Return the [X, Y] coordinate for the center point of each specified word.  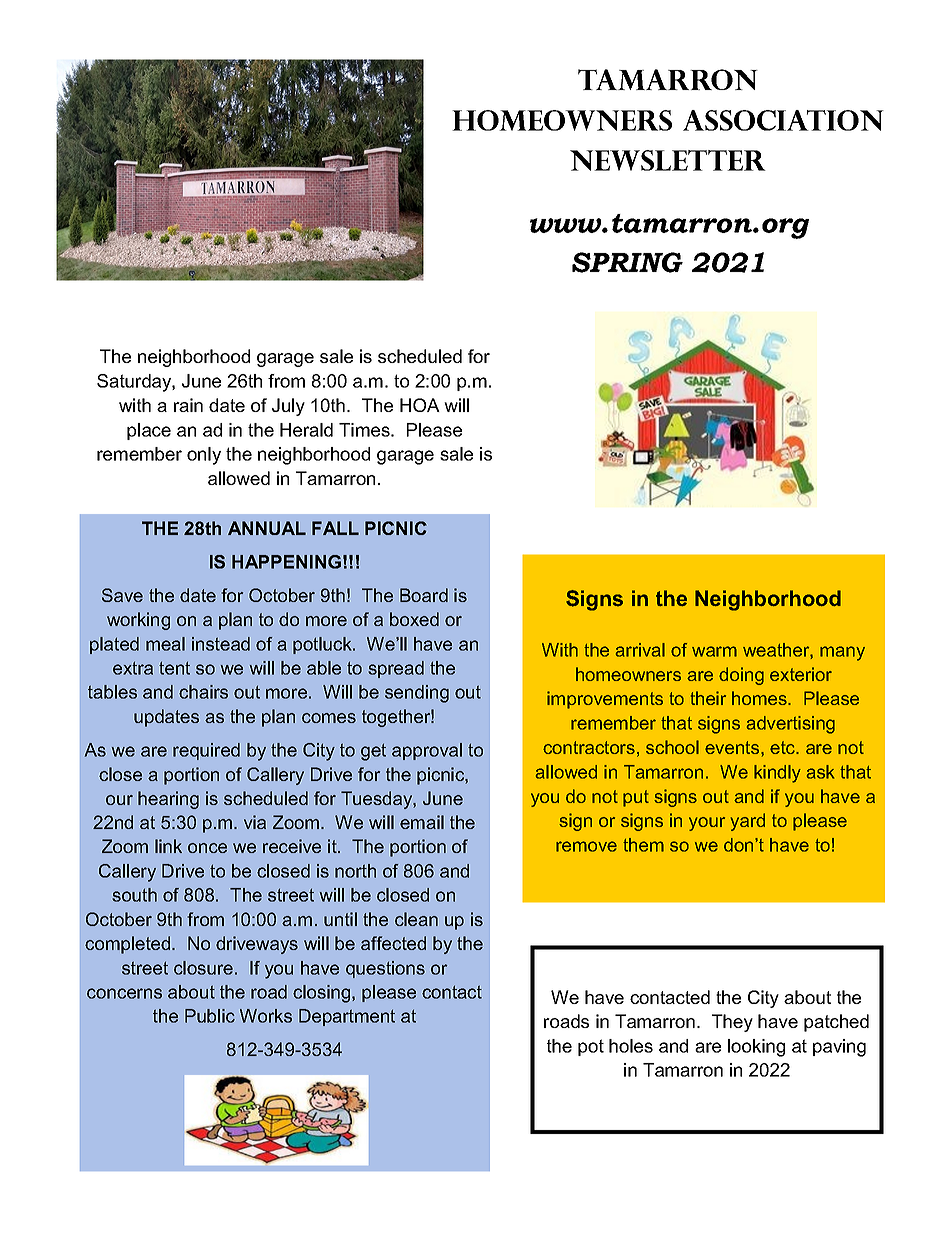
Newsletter [668, 160]
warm [714, 651]
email [422, 822]
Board [424, 595]
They [732, 1023]
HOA [420, 405]
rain [188, 405]
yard [748, 822]
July [288, 407]
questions [385, 969]
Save [122, 595]
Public [210, 1016]
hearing [168, 800]
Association [783, 120]
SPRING [627, 262]
